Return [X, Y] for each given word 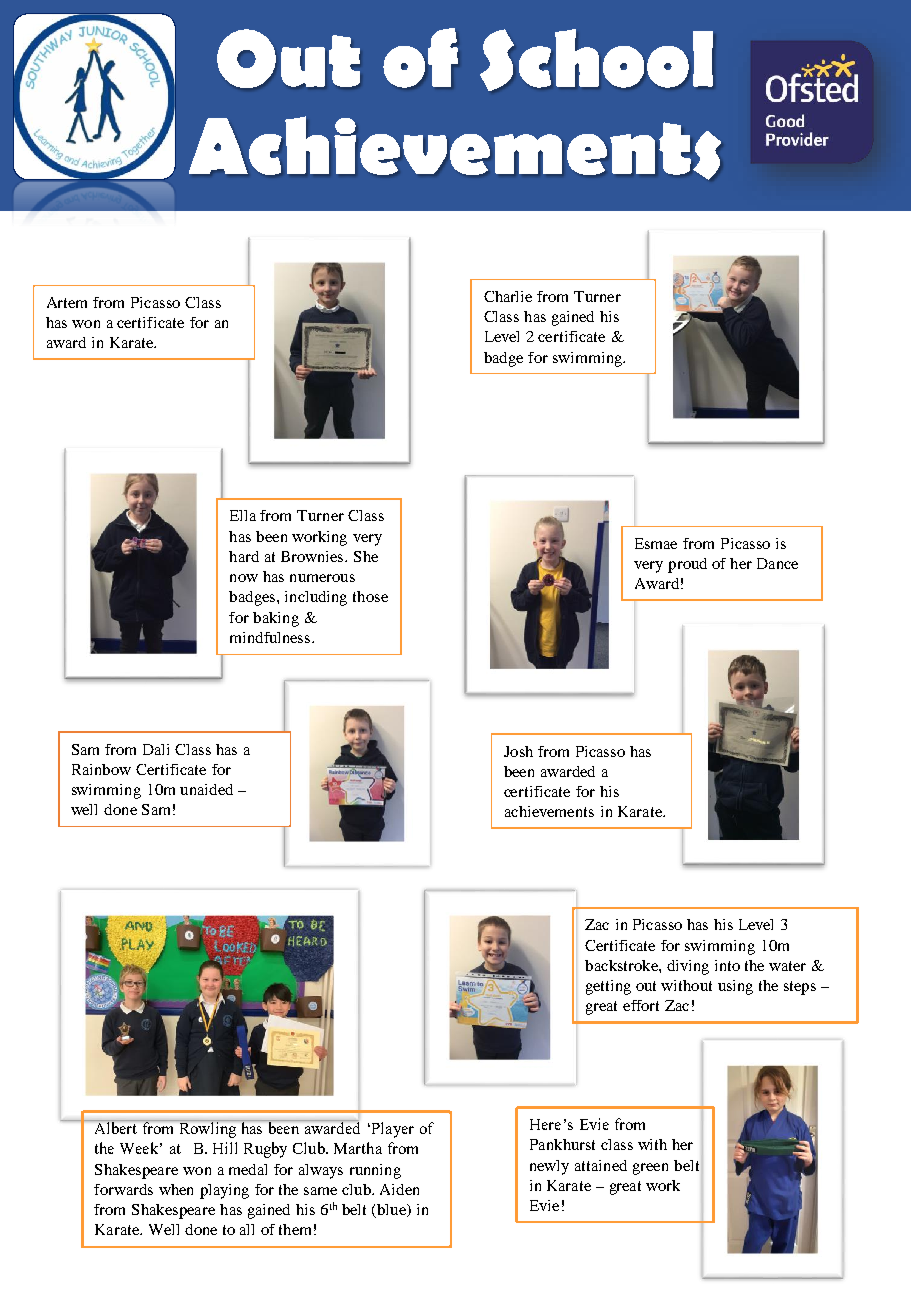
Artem [67, 302]
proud [687, 565]
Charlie [508, 296]
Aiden [399, 1189]
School [596, 60]
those [370, 596]
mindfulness [271, 637]
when [176, 1189]
